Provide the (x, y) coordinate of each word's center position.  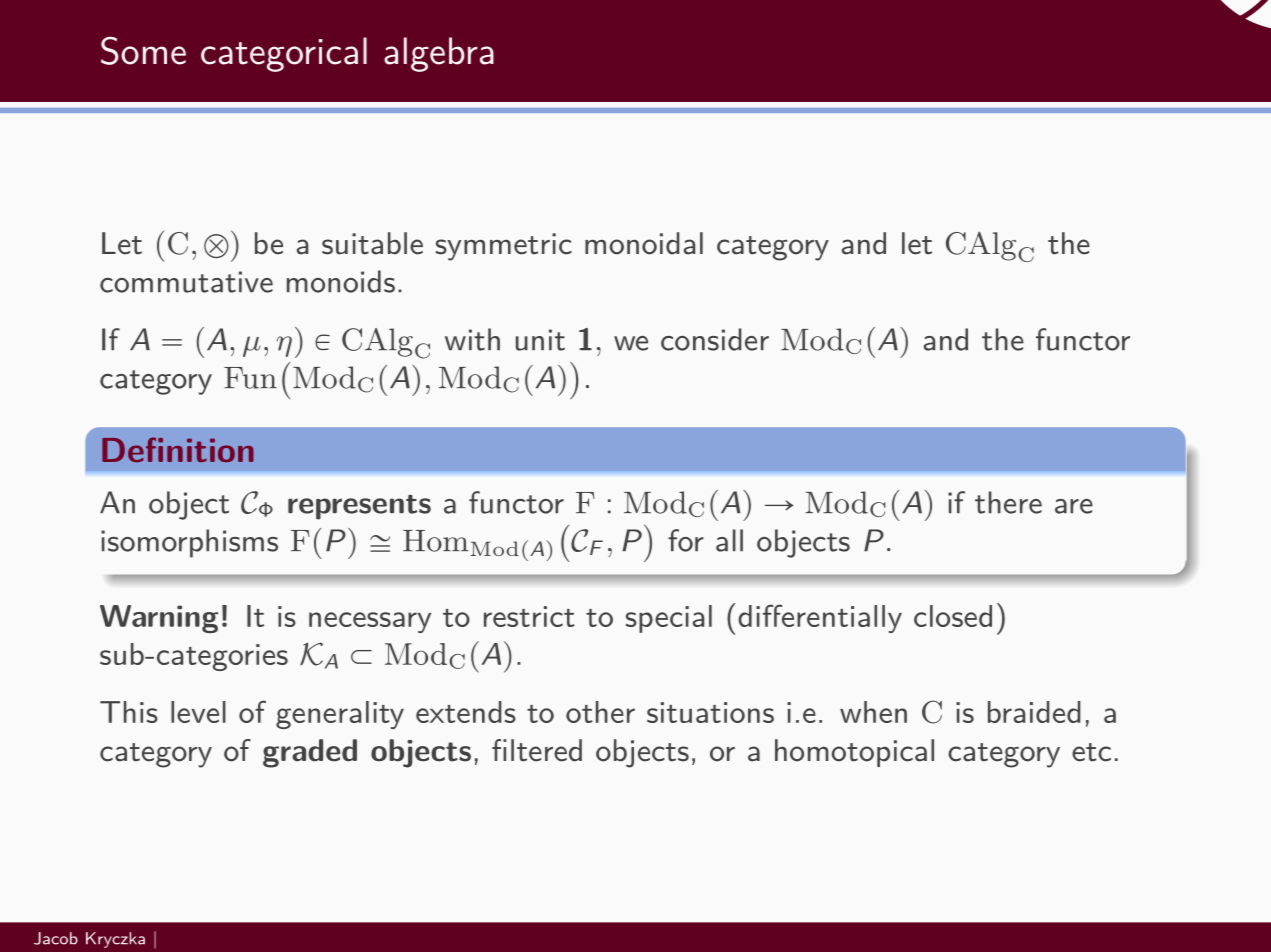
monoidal (644, 243)
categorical (284, 54)
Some (143, 50)
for (686, 540)
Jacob (56, 938)
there (1008, 502)
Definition (178, 449)
